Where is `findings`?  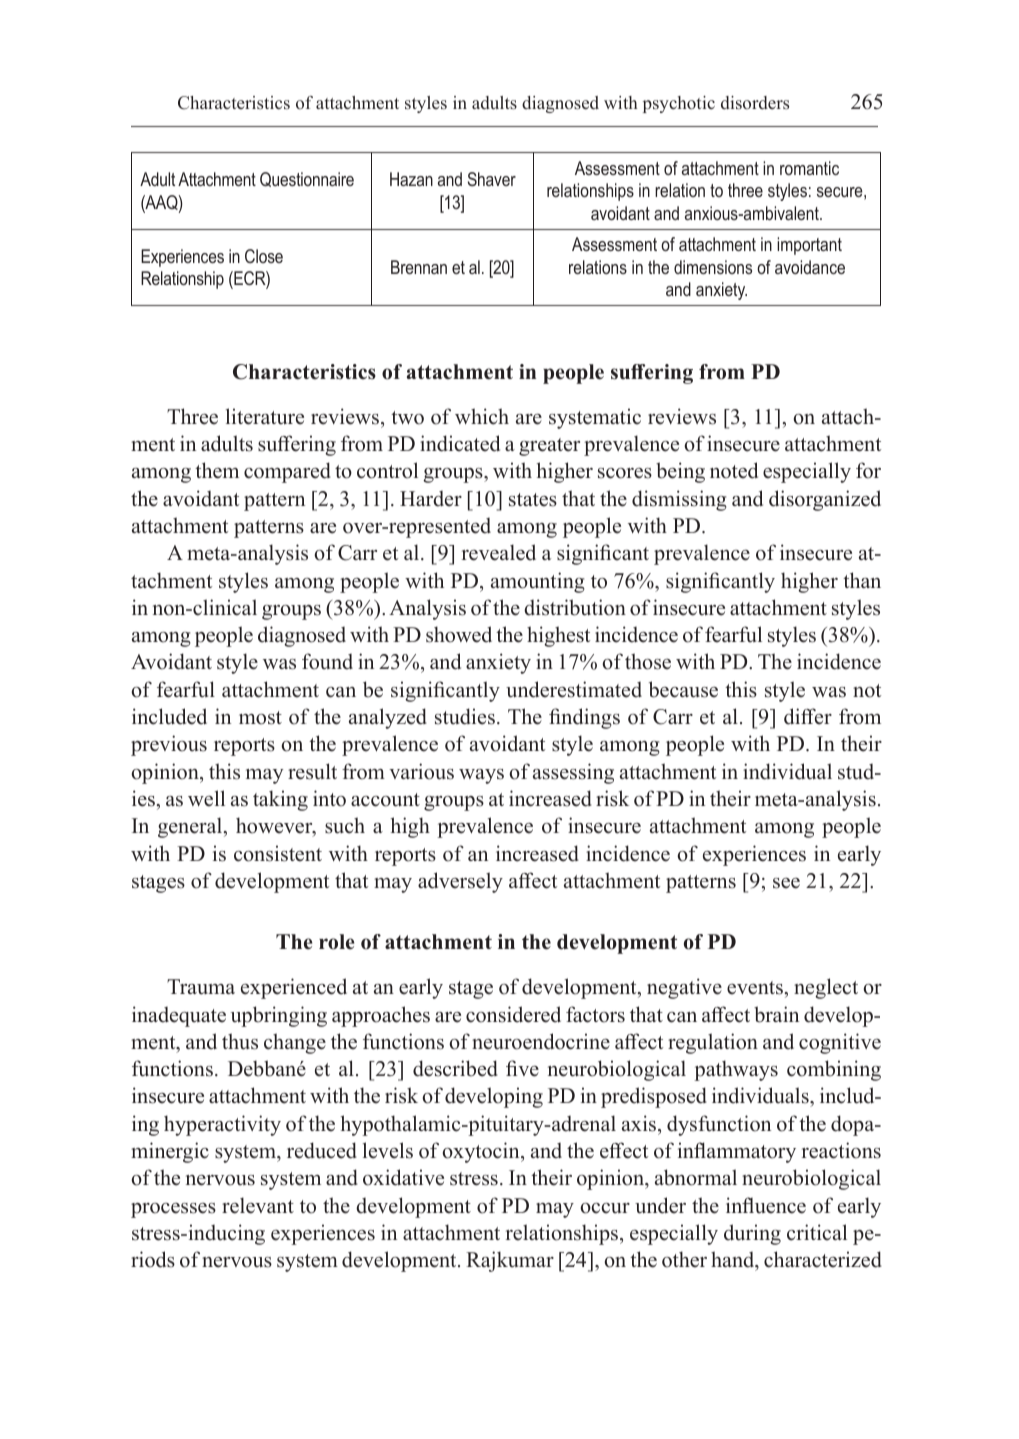 findings is located at coordinates (584, 718).
